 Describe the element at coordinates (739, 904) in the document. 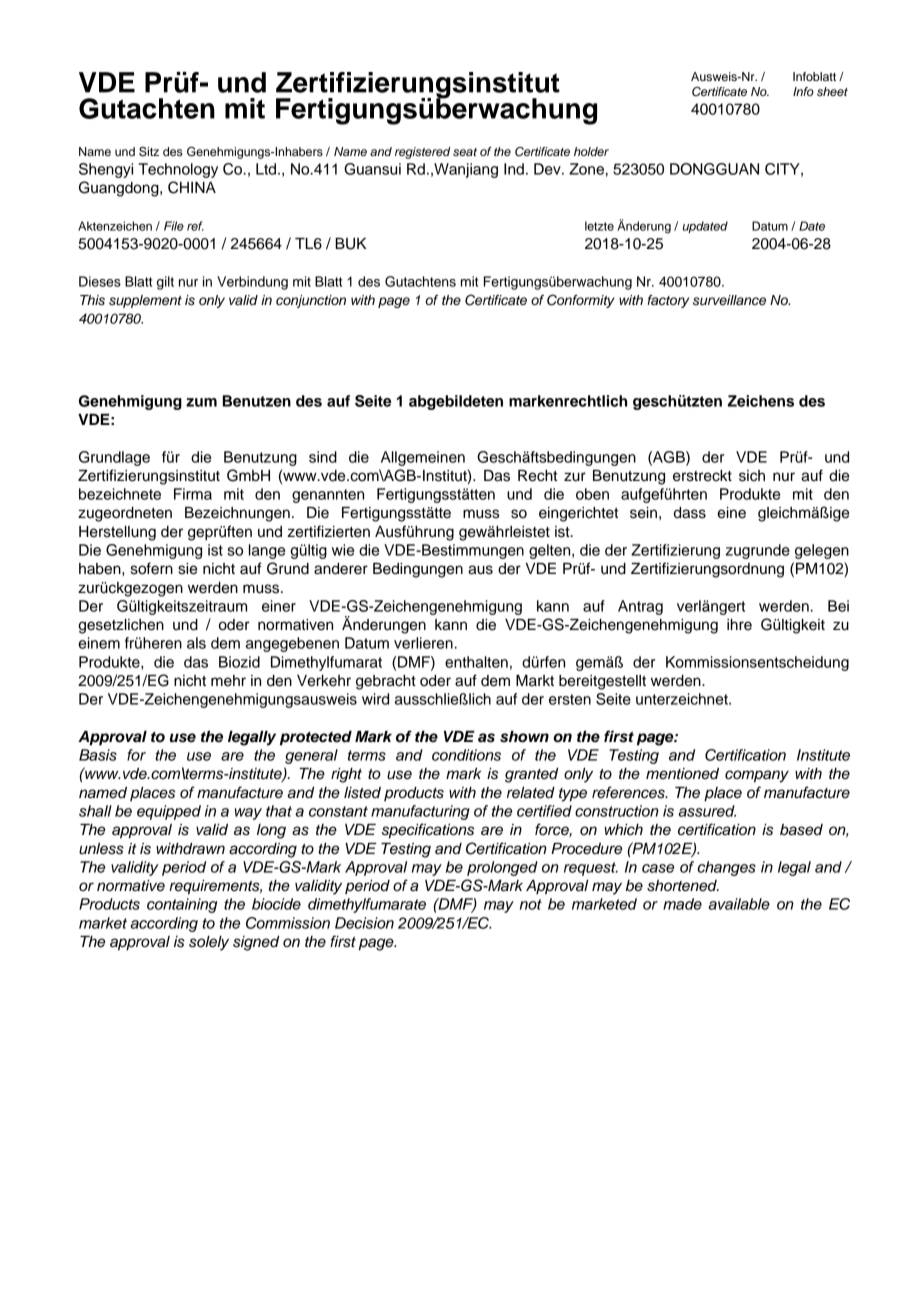

I see `available` at that location.
